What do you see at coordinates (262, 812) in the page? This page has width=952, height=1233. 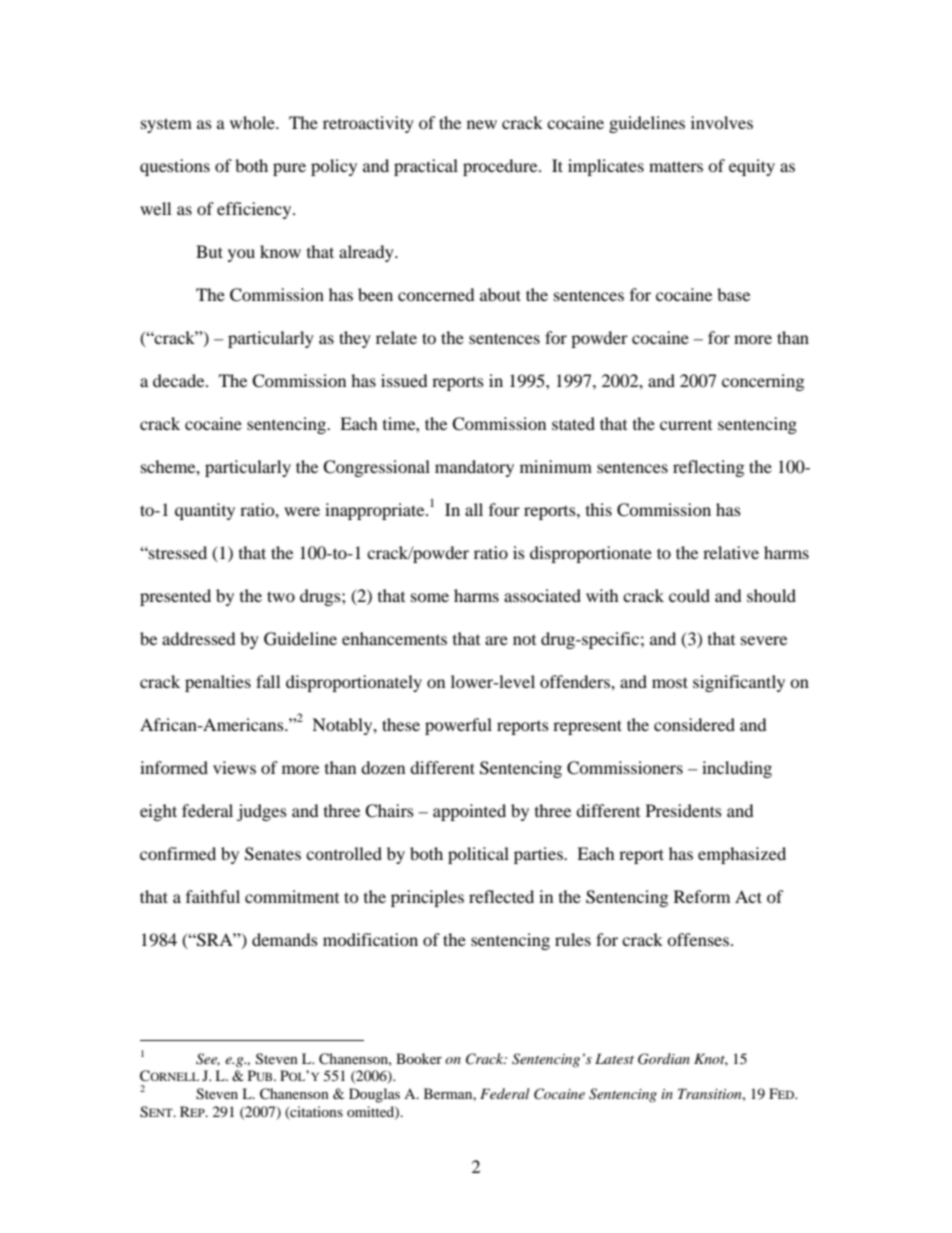 I see `judges` at bounding box center [262, 812].
